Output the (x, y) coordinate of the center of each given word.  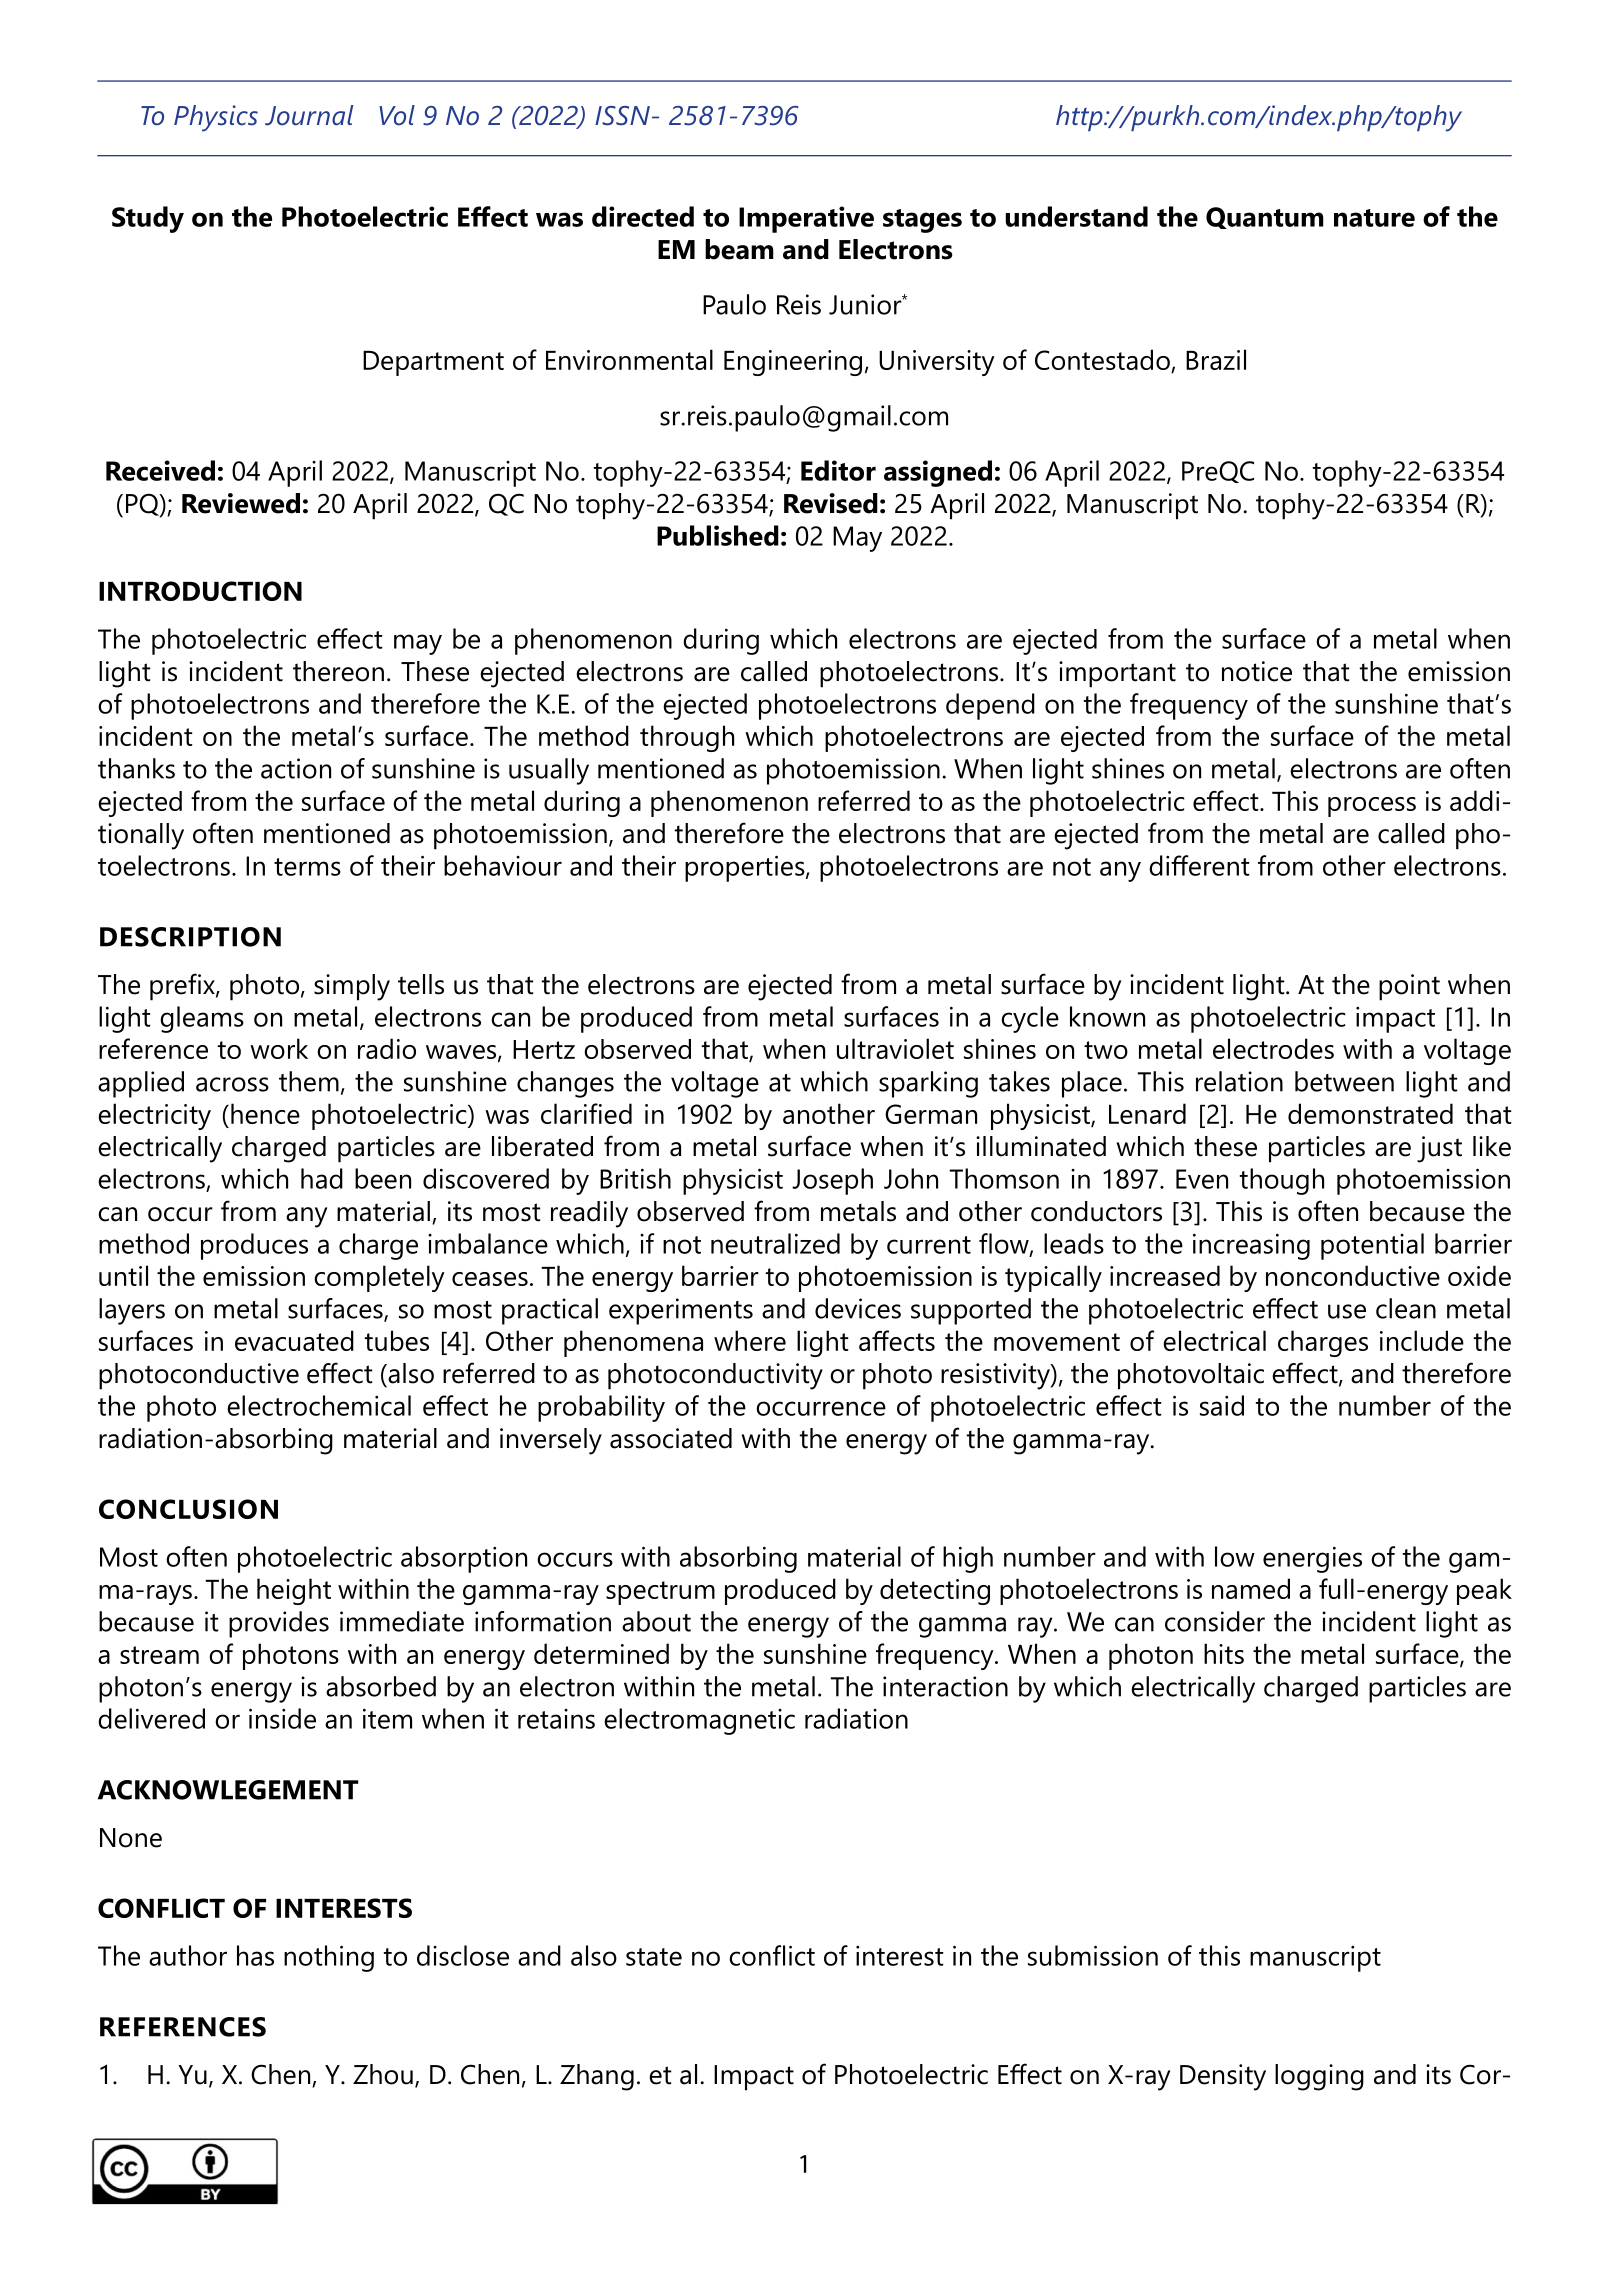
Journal (309, 115)
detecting (935, 1591)
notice (1257, 671)
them (309, 1081)
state (654, 1957)
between (1344, 1081)
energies (1312, 1560)
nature (1374, 218)
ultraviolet (895, 1048)
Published (718, 535)
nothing (329, 1958)
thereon (338, 671)
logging (1319, 2077)
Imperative (806, 219)
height (294, 1591)
